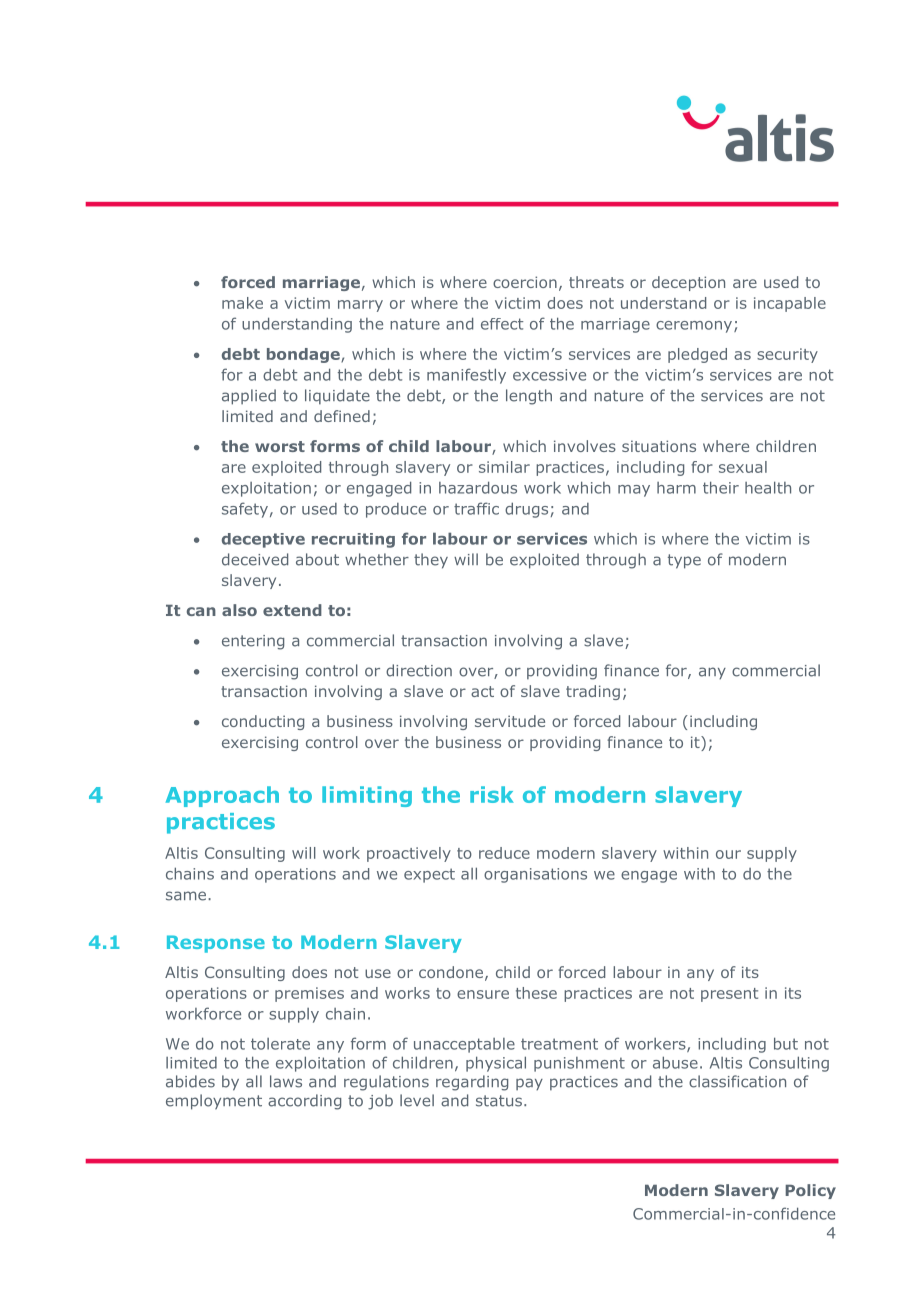 The image size is (924, 1308). Describe the element at coordinates (304, 1102) in the screenshot. I see `according` at that location.
